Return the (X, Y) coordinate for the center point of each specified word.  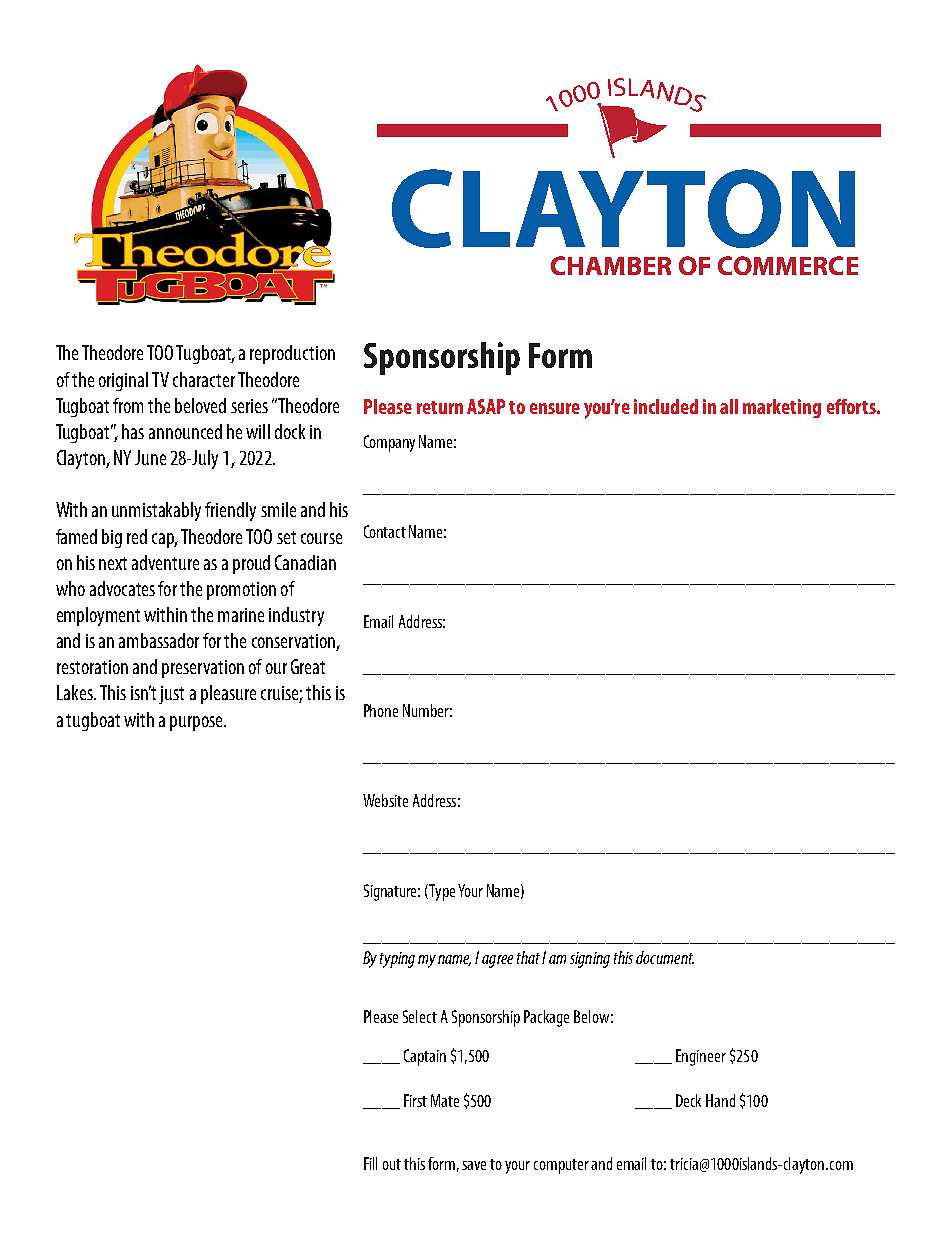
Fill (370, 1163)
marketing (782, 408)
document (665, 957)
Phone (381, 710)
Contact (385, 531)
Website (385, 800)
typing (397, 960)
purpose (197, 723)
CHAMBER (611, 265)
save (474, 1165)
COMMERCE (788, 265)
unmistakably (156, 511)
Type (441, 892)
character (204, 379)
